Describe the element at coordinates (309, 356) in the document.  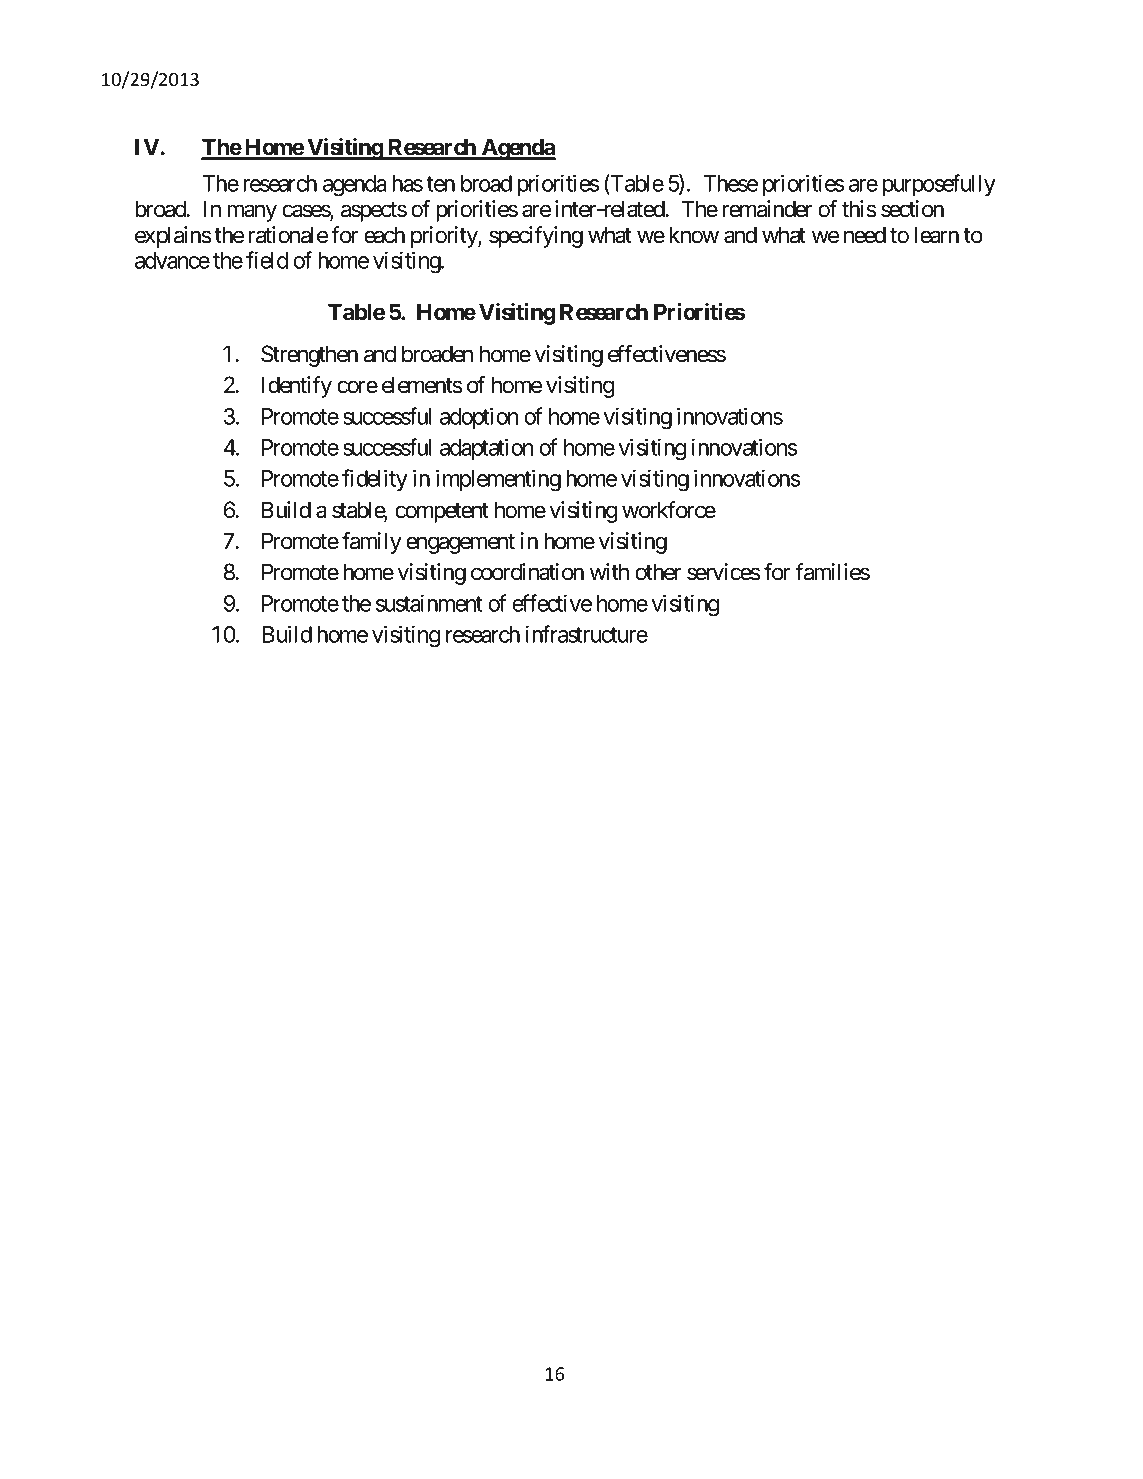
I see `Strengthen` at that location.
